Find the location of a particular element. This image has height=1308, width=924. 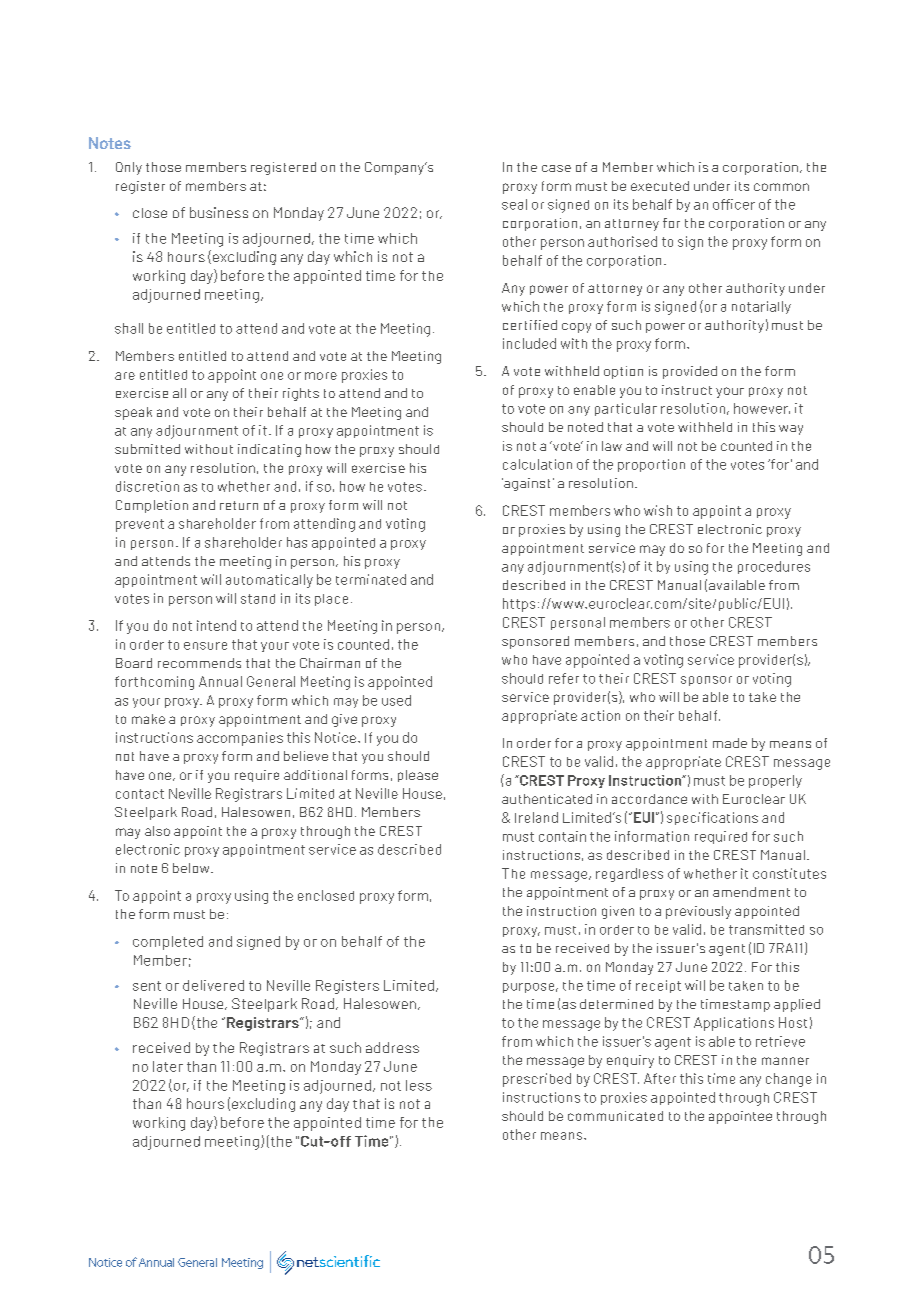

later is located at coordinates (168, 1066).
